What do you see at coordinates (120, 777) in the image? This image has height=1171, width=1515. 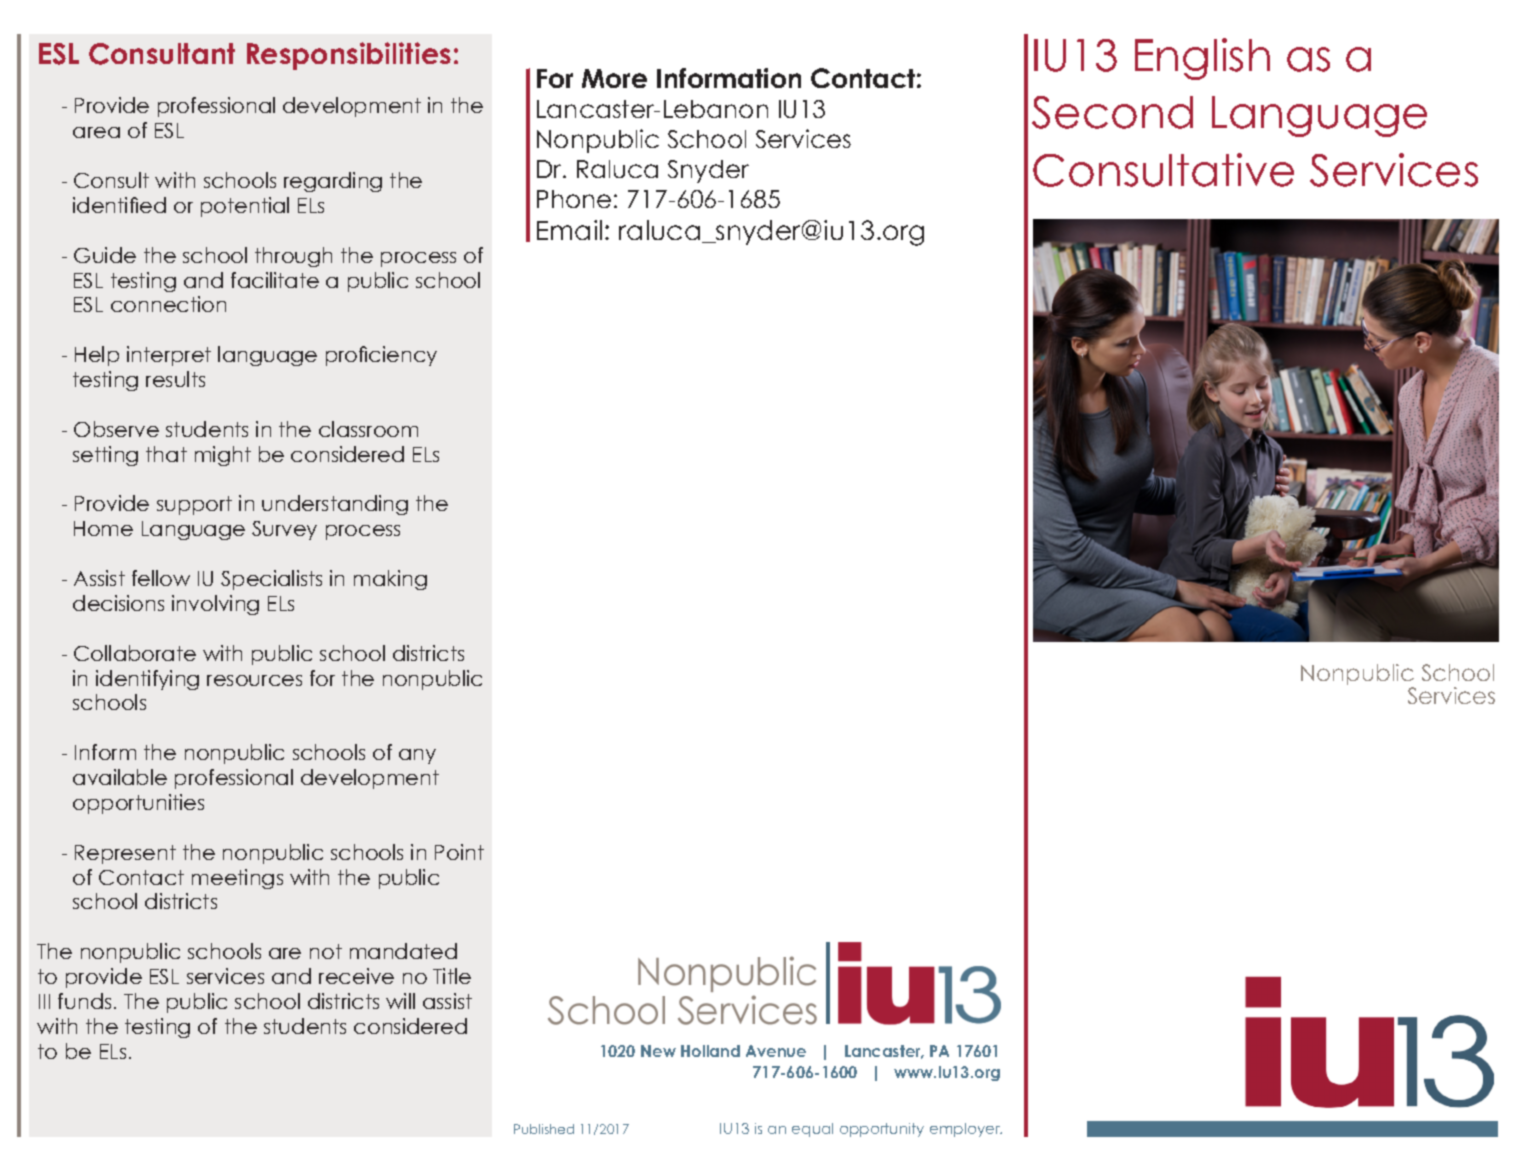 I see `available` at bounding box center [120, 777].
